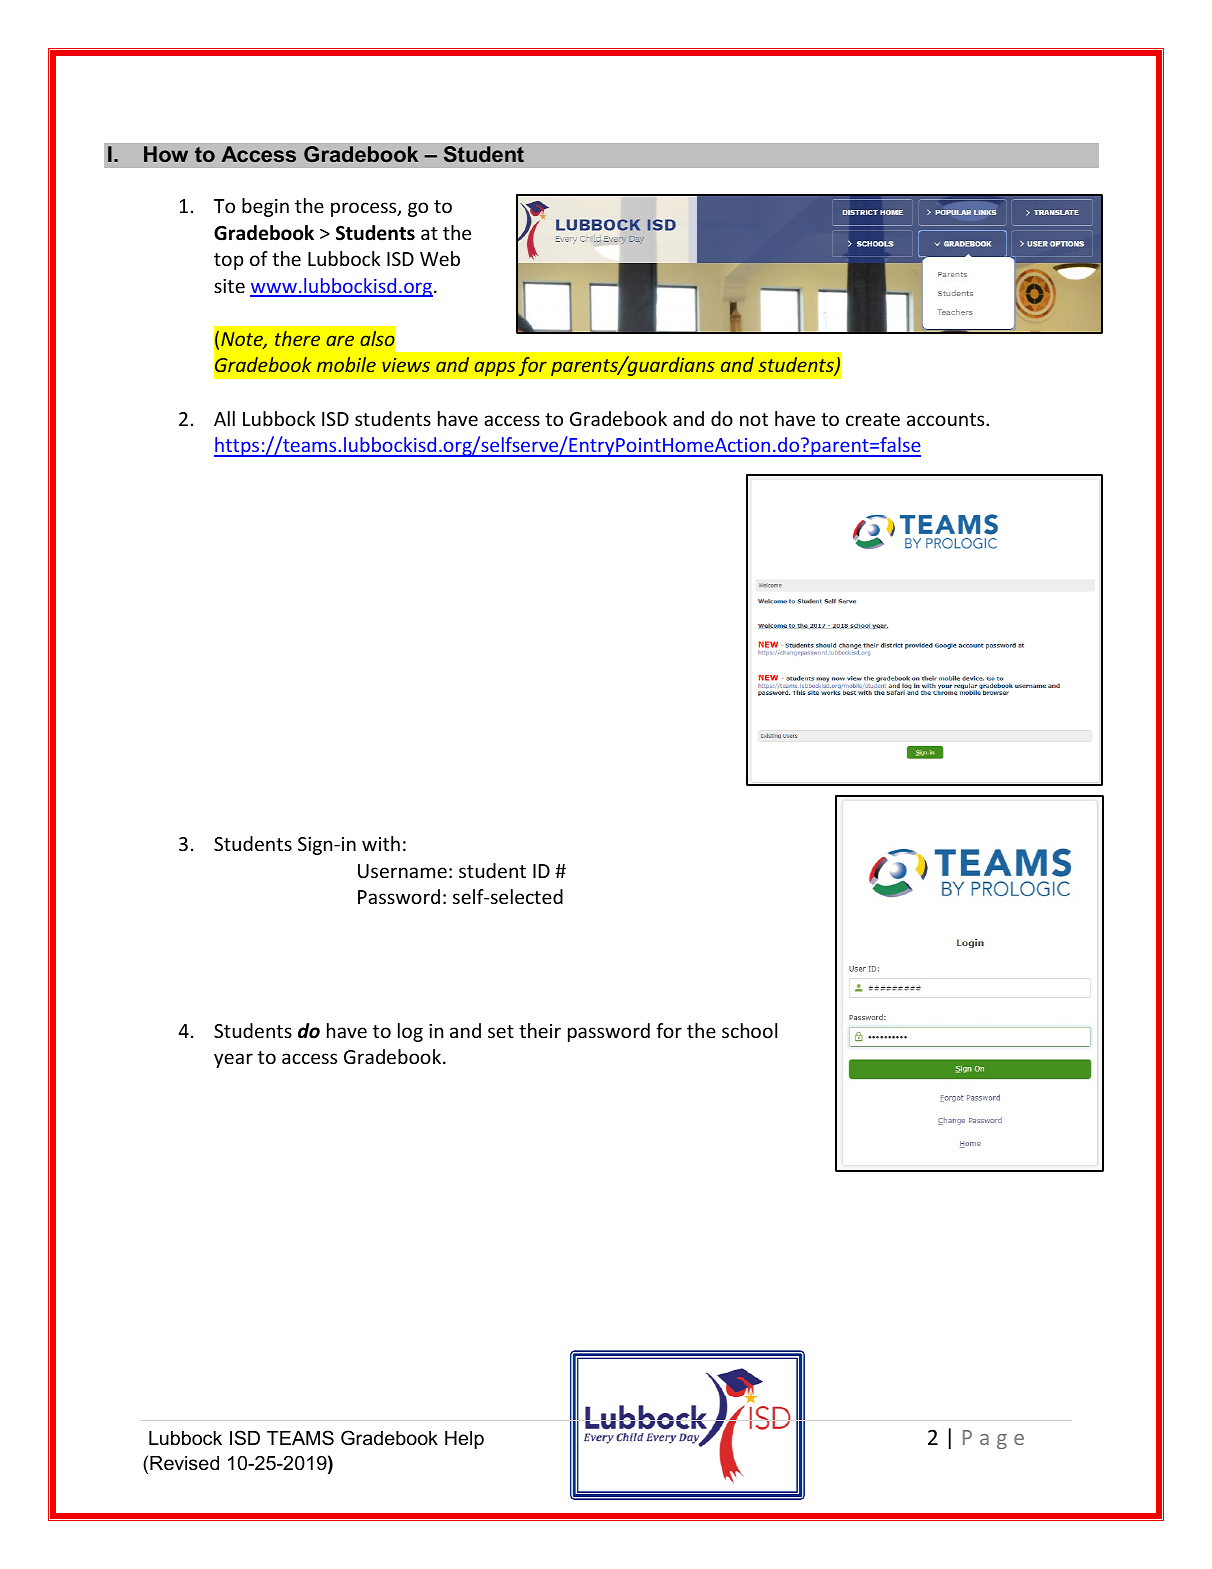 This image has width=1212, height=1569. Describe the element at coordinates (402, 871) in the image. I see `Username` at that location.
